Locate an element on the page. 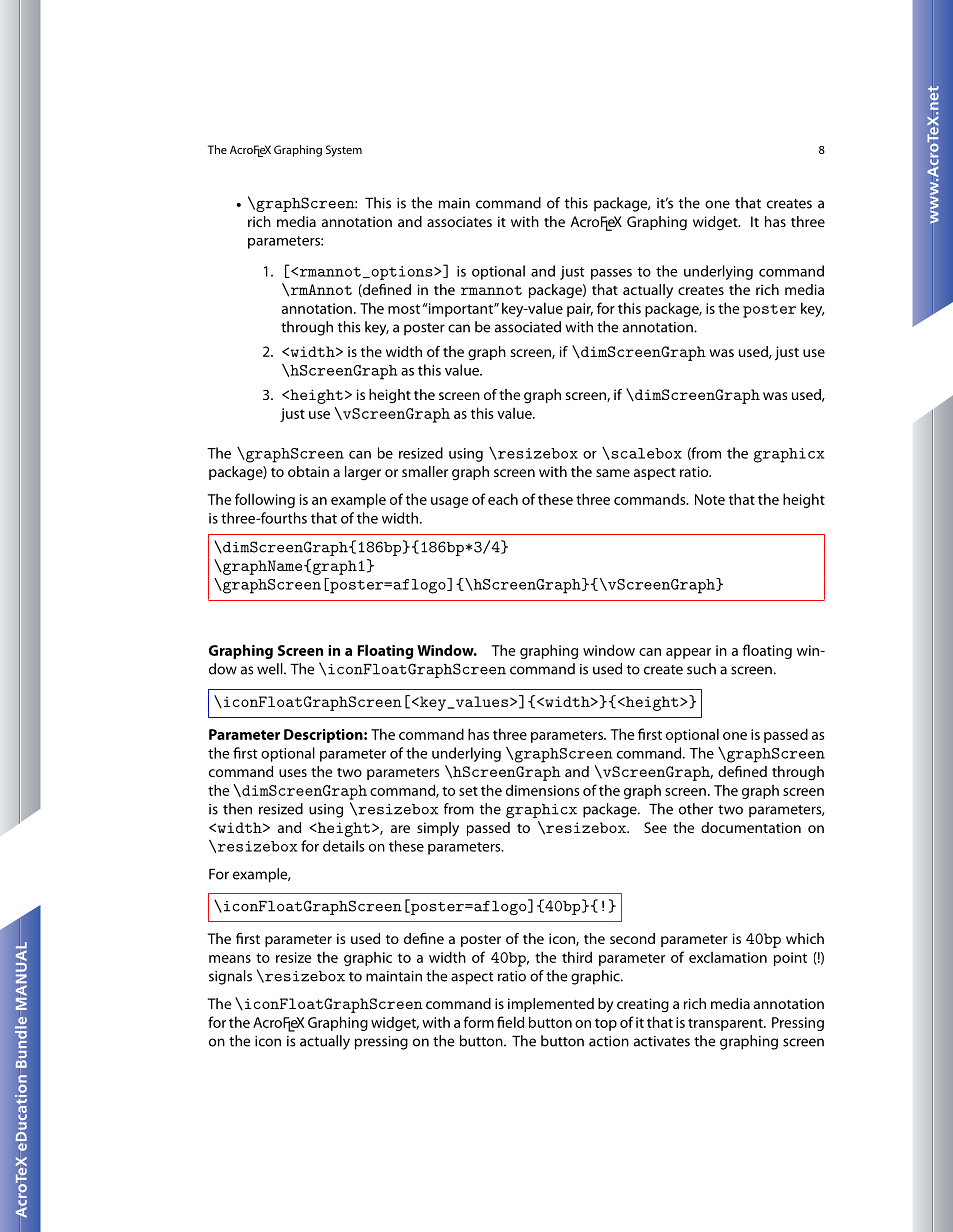  passes is located at coordinates (611, 274).
